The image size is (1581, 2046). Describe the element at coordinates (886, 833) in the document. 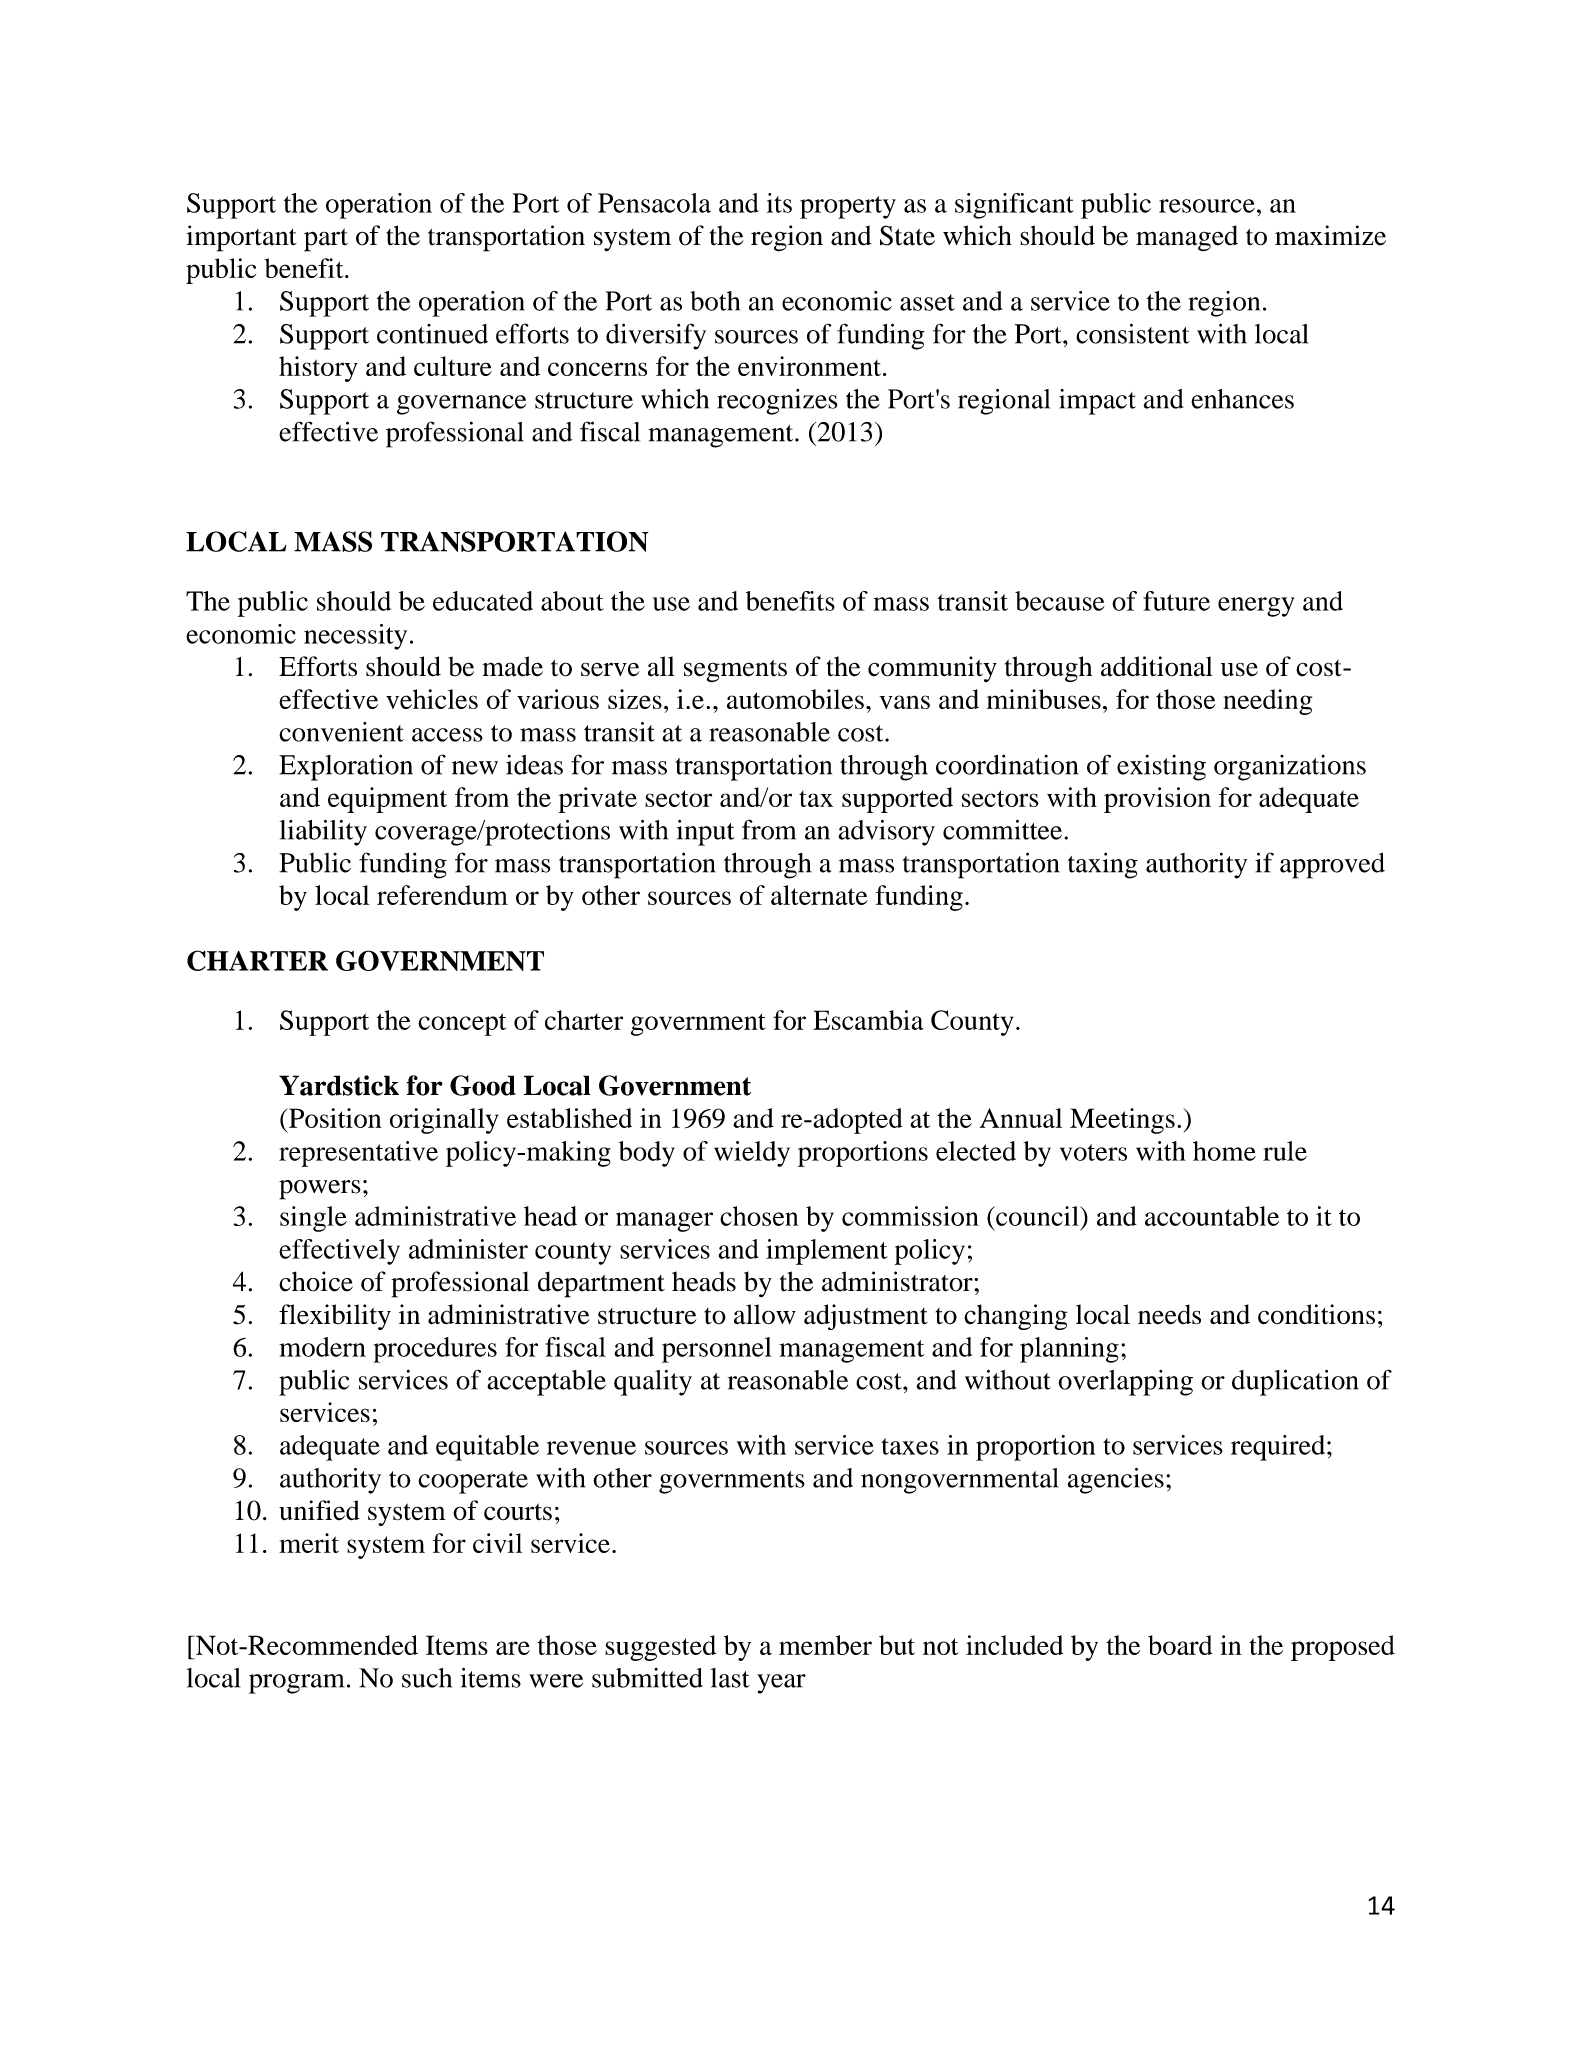

I see `advisory` at that location.
